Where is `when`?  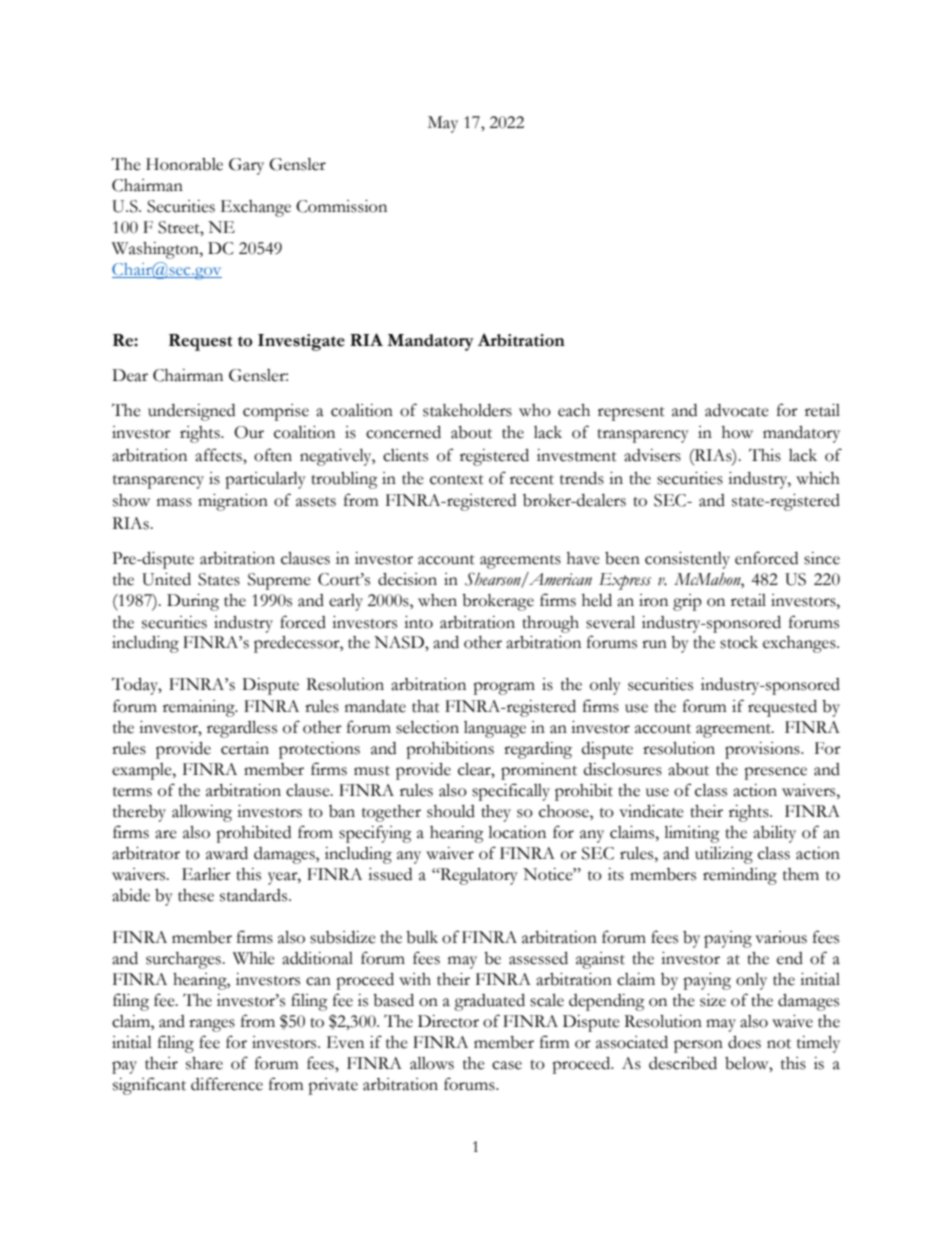 when is located at coordinates (437, 600).
